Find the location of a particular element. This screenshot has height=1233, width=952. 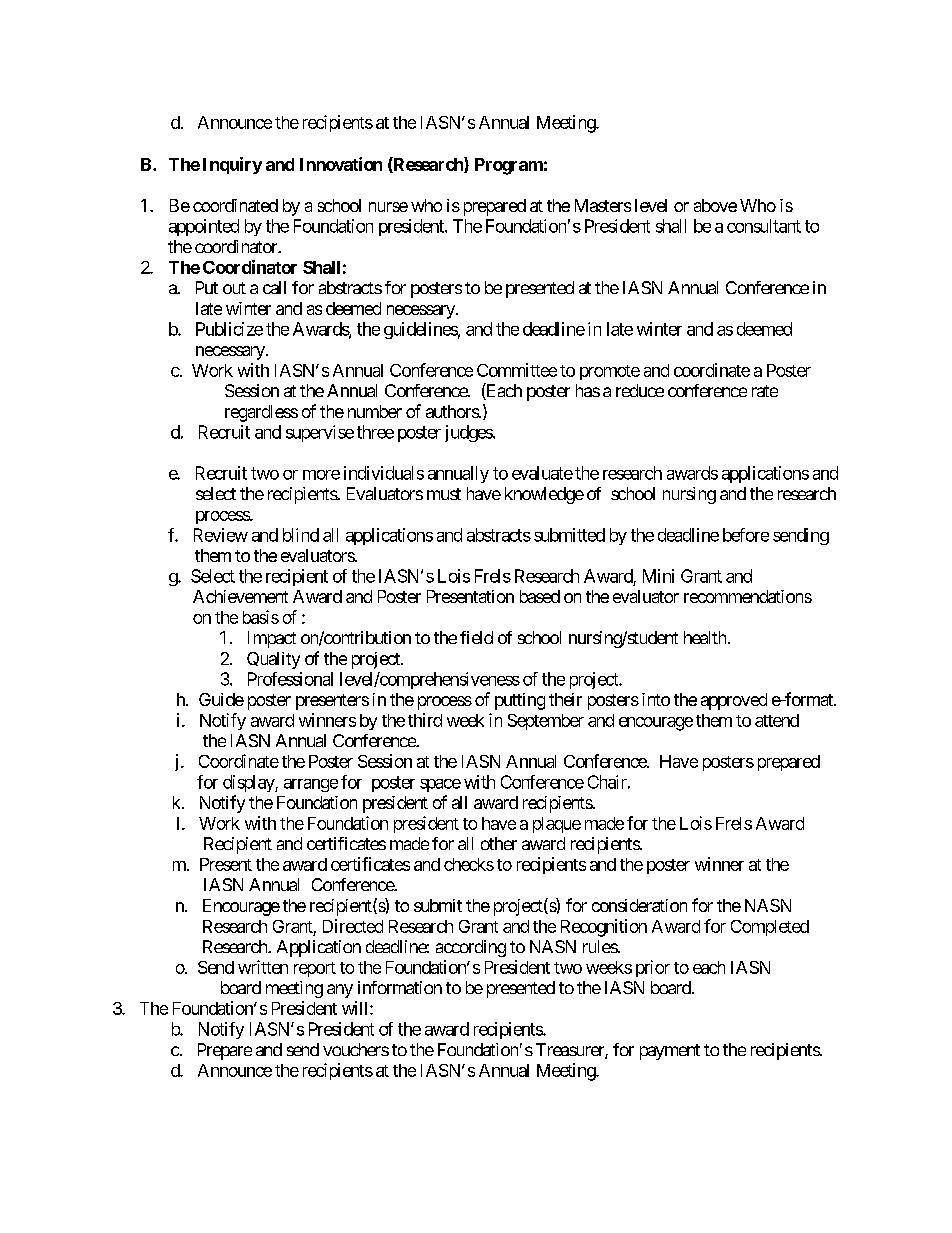

putting is located at coordinates (520, 701).
